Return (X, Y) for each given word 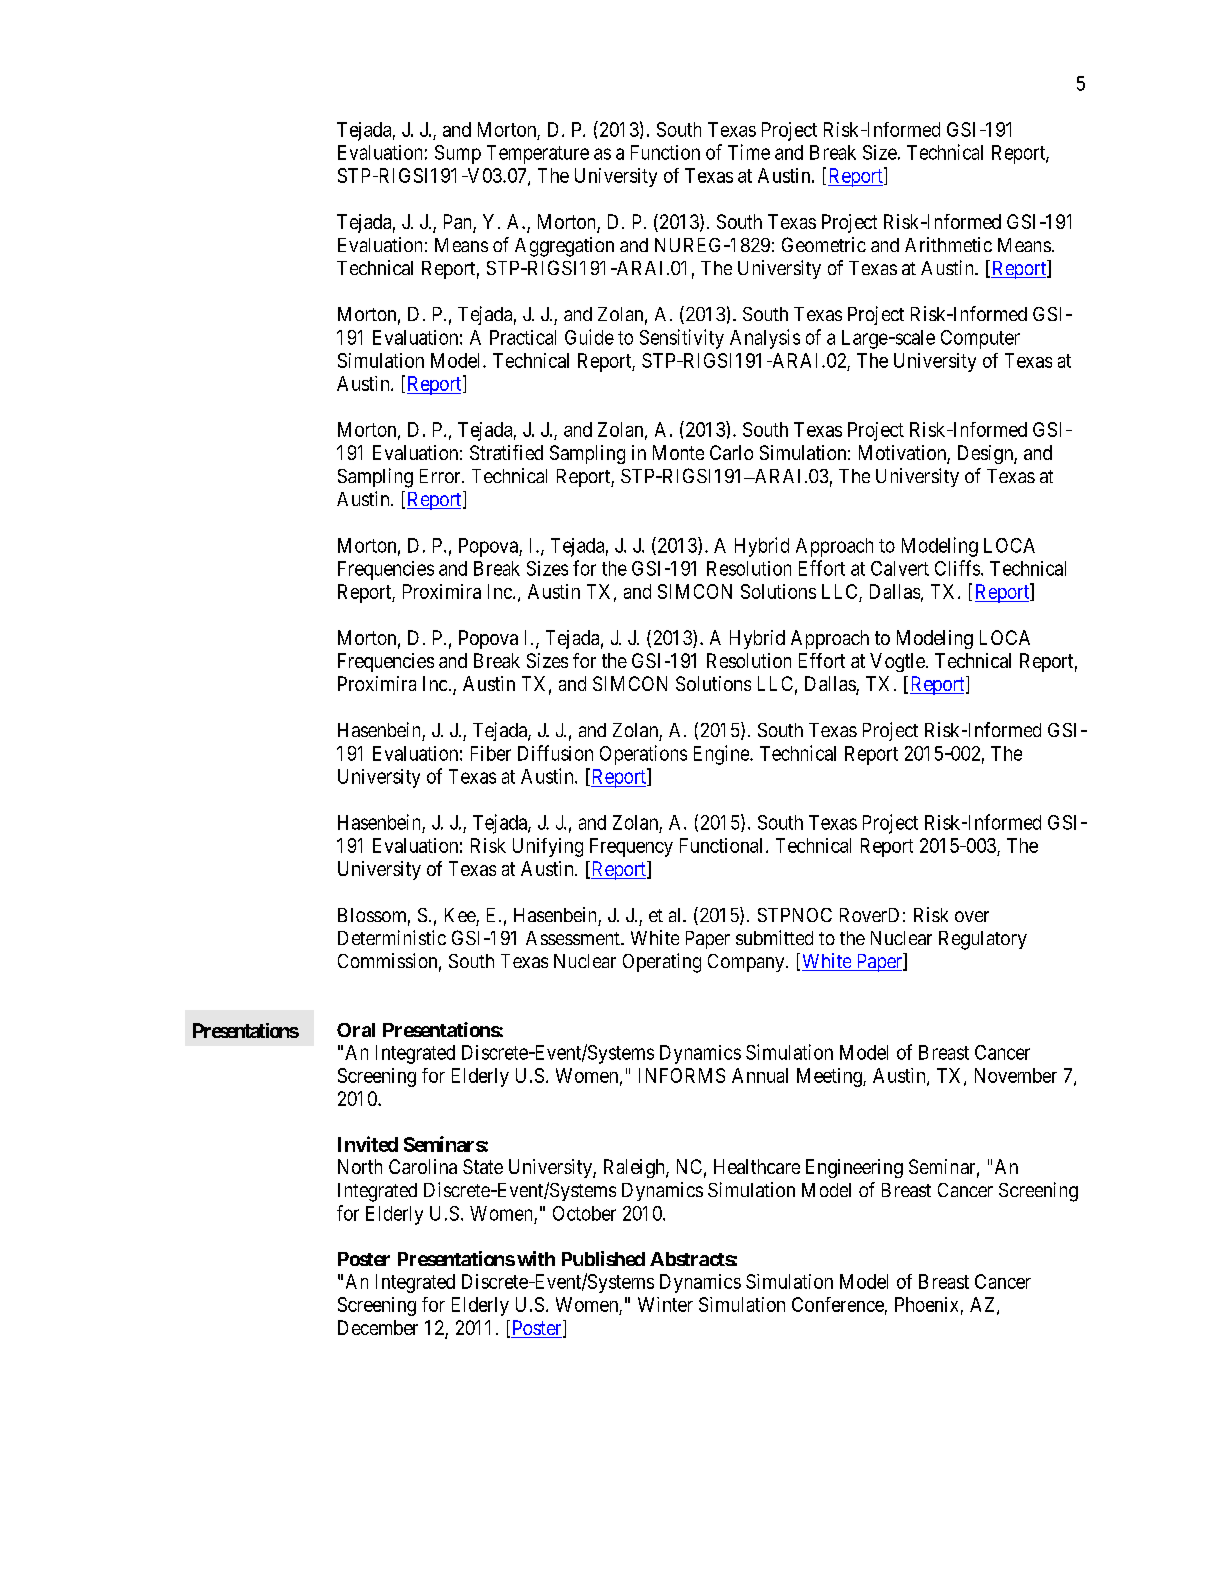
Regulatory (983, 940)
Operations (643, 755)
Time (749, 152)
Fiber (491, 753)
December (378, 1327)
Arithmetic (948, 244)
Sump (458, 154)
